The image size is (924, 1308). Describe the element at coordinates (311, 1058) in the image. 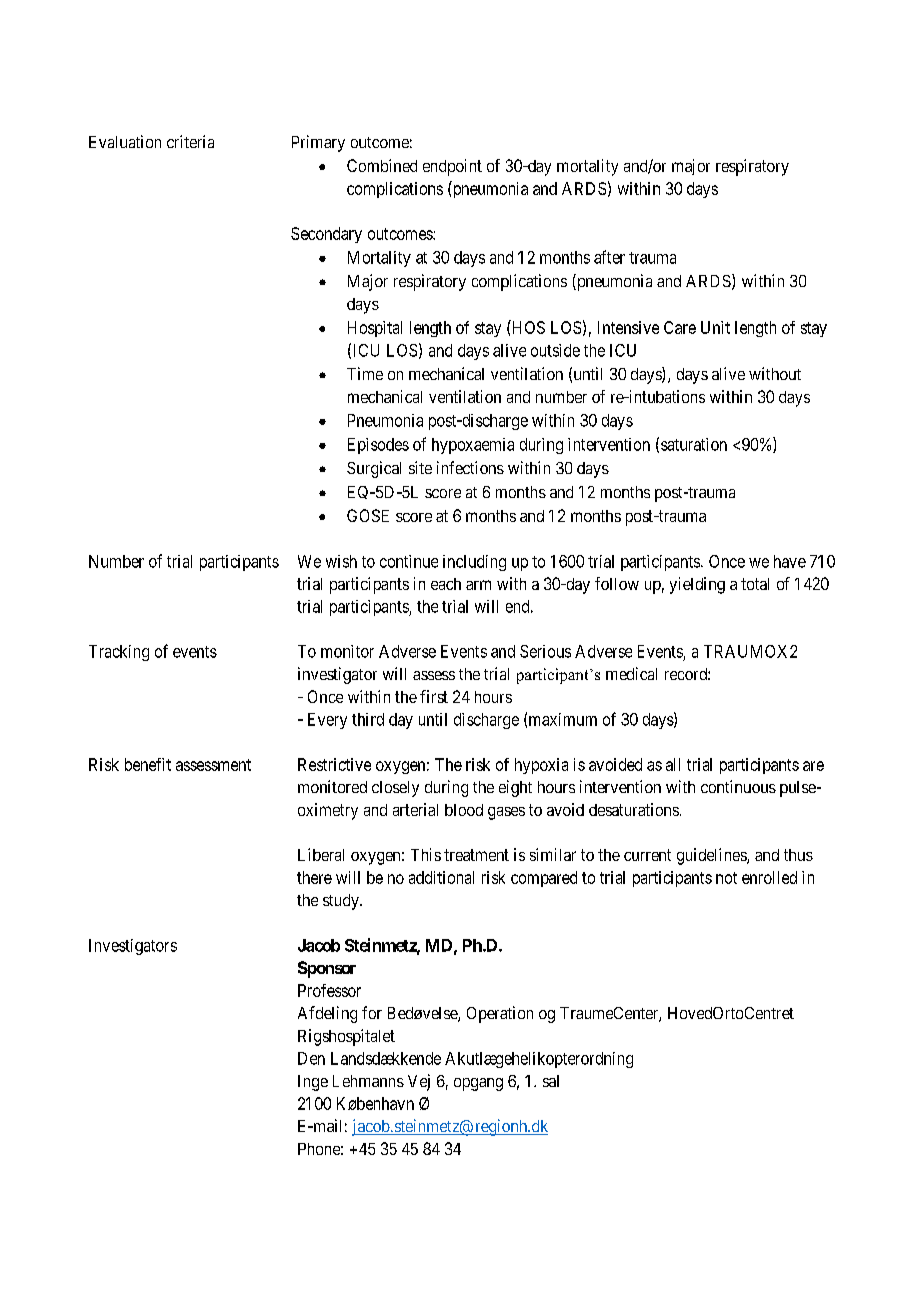

I see `Den` at that location.
